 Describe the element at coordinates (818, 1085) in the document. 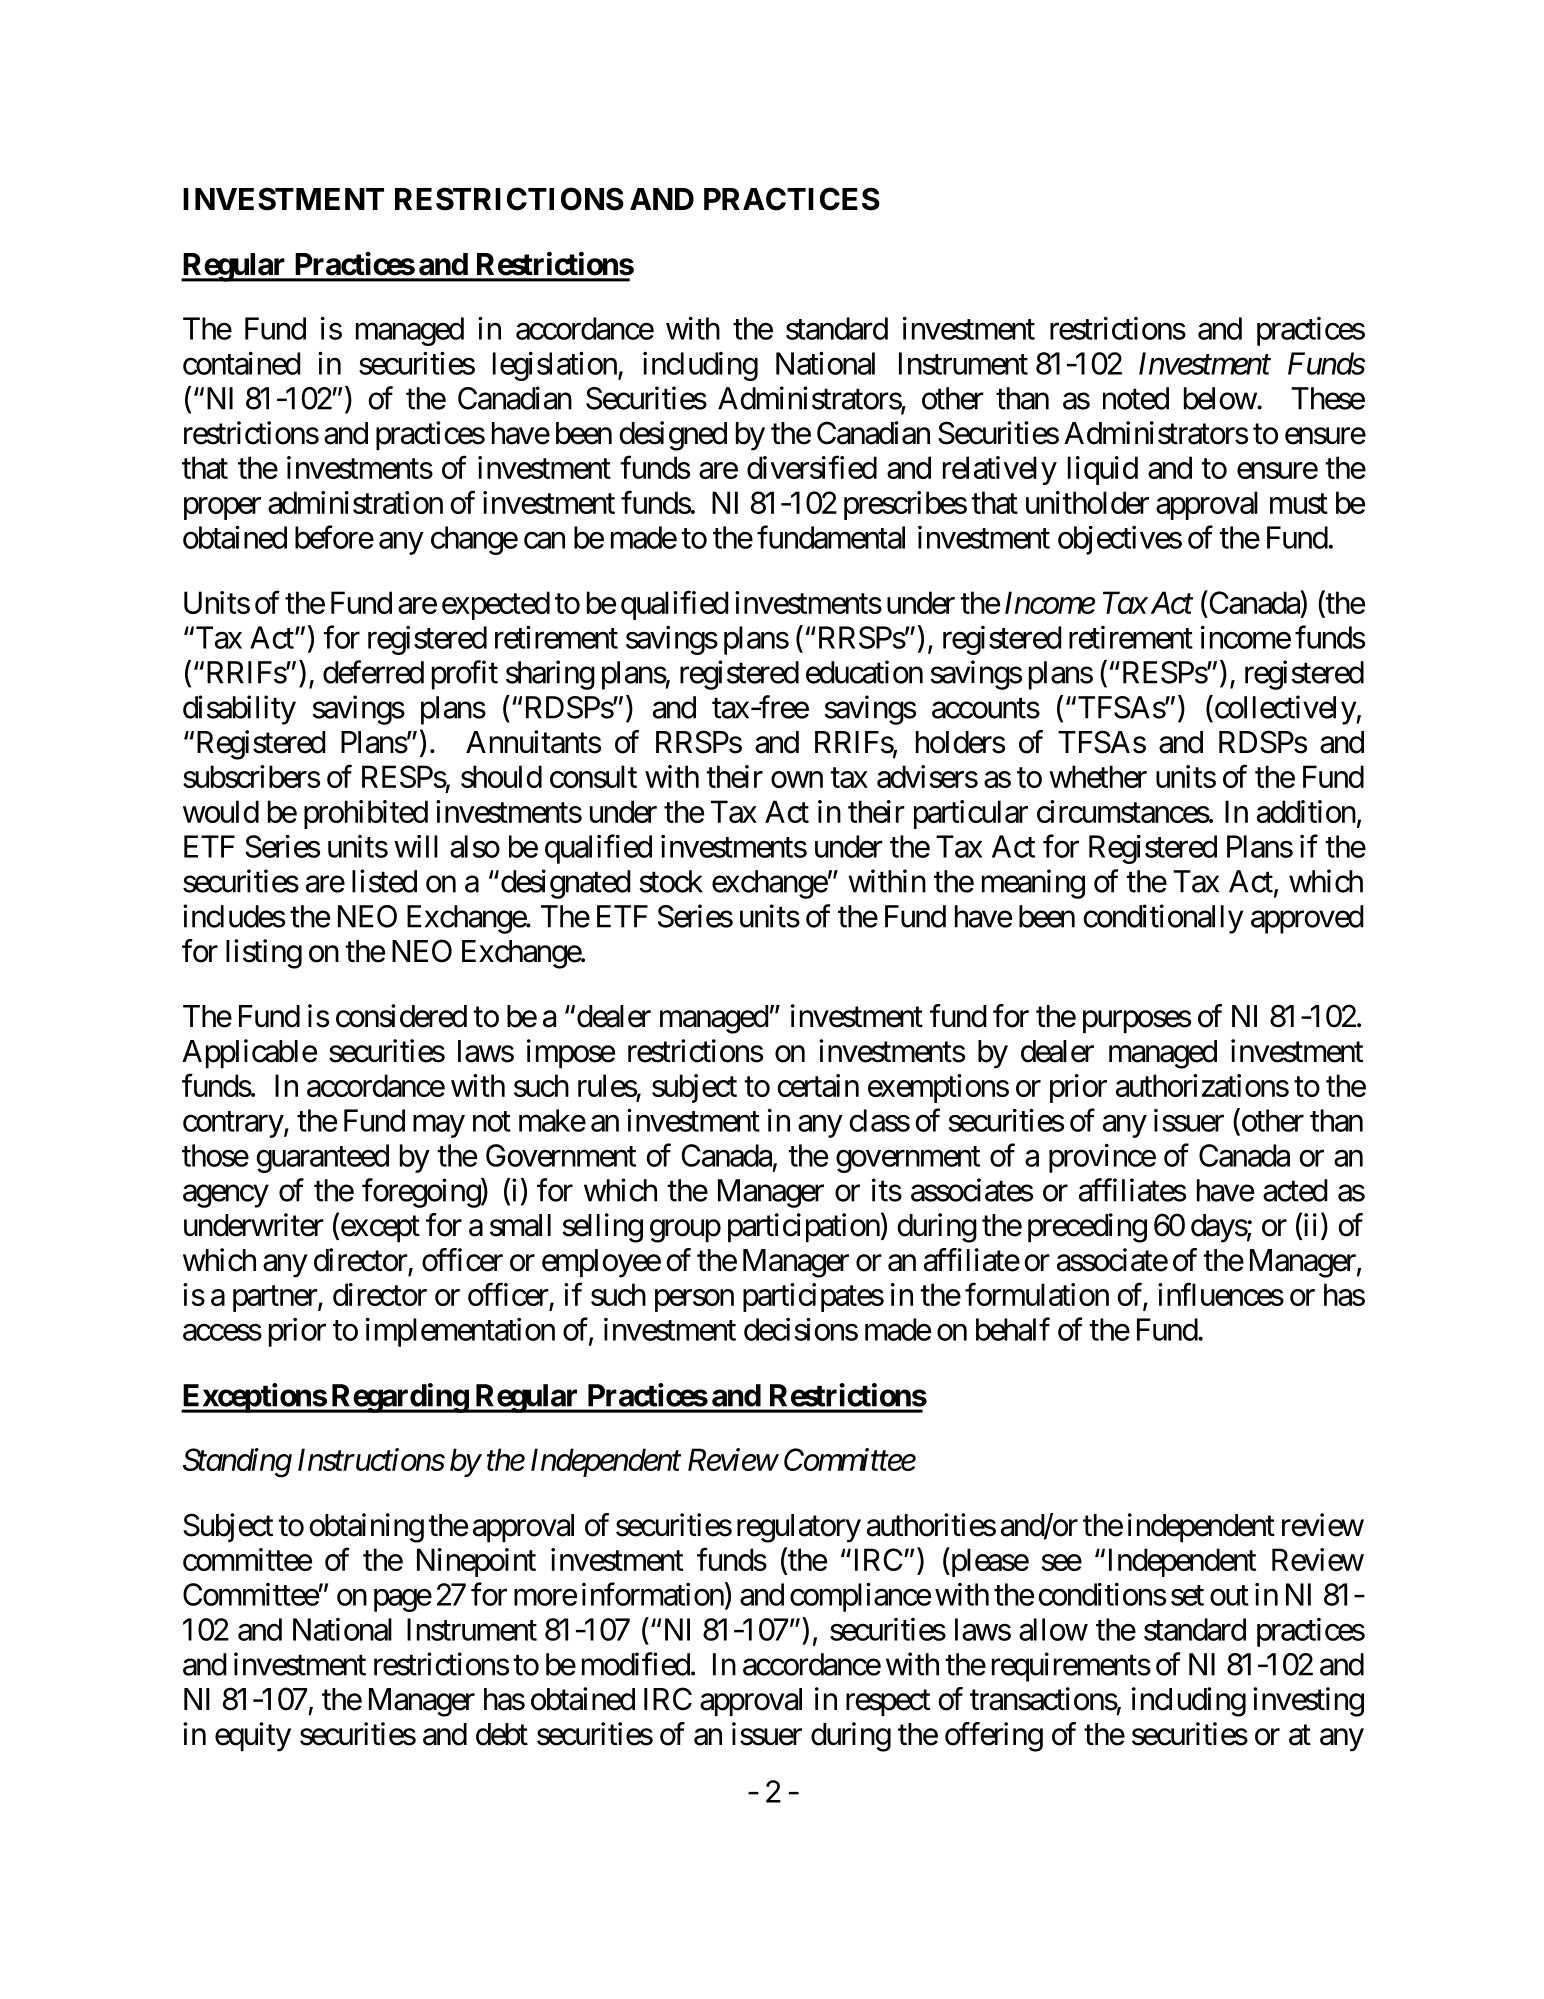

I see `certain` at that location.
